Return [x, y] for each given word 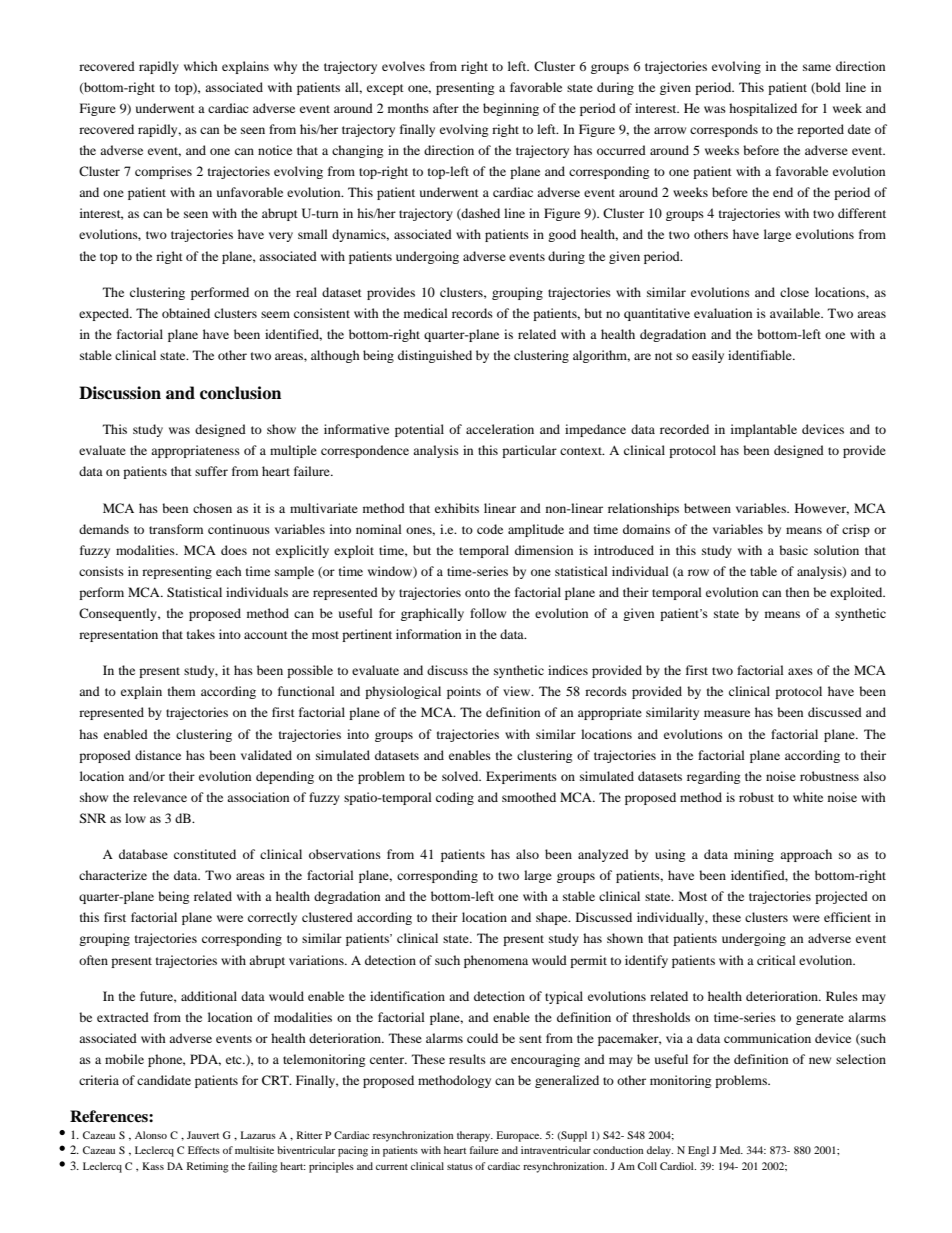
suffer [211, 471]
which [201, 66]
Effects [204, 1150]
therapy [475, 1136]
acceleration [500, 429]
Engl [698, 1151]
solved [461, 776]
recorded [684, 429]
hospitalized [763, 109]
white [808, 797]
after [446, 108]
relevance [160, 797]
